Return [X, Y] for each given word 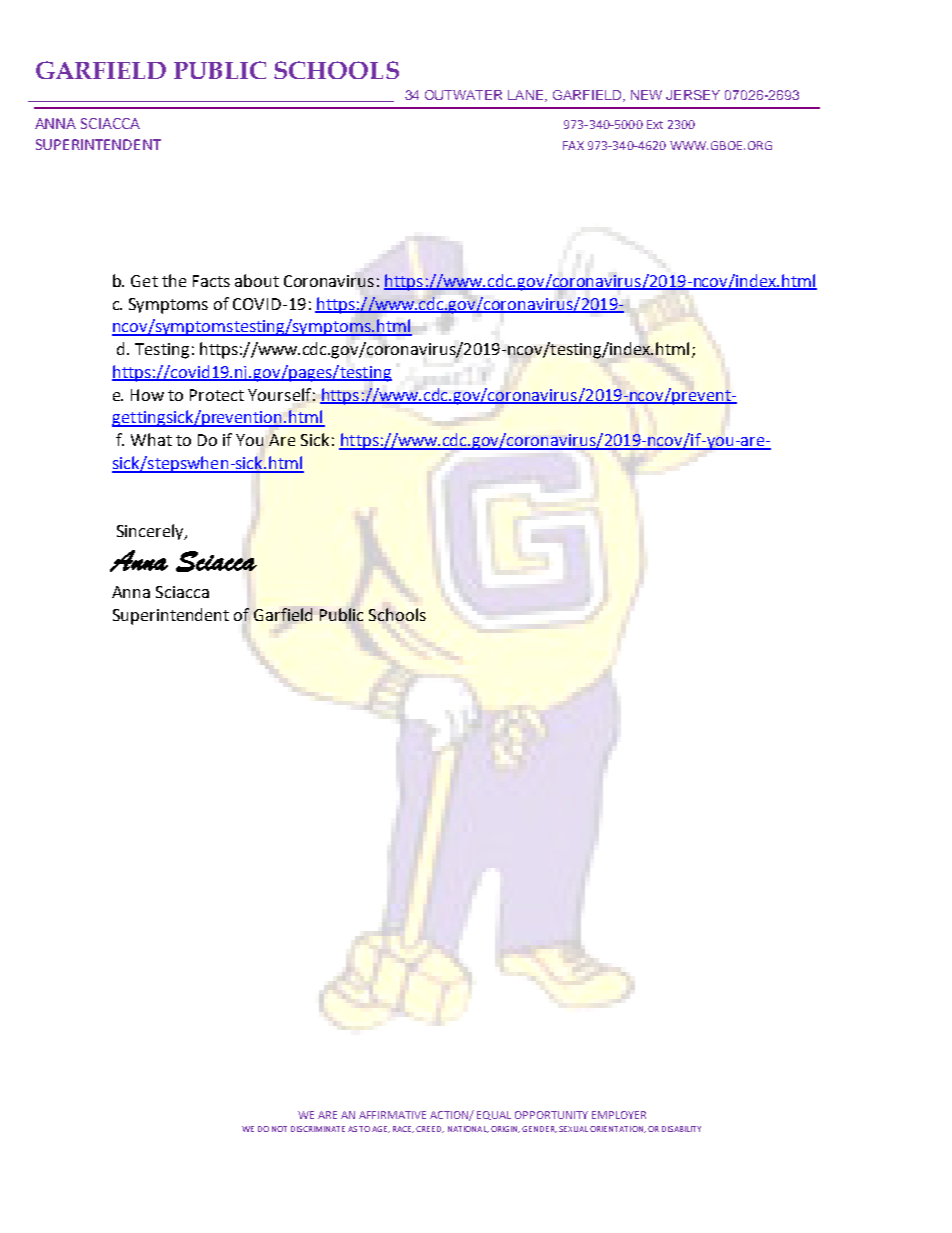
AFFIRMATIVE [392, 1115]
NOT [279, 1129]
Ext [655, 124]
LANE [527, 96]
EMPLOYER [619, 1115]
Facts [211, 281]
